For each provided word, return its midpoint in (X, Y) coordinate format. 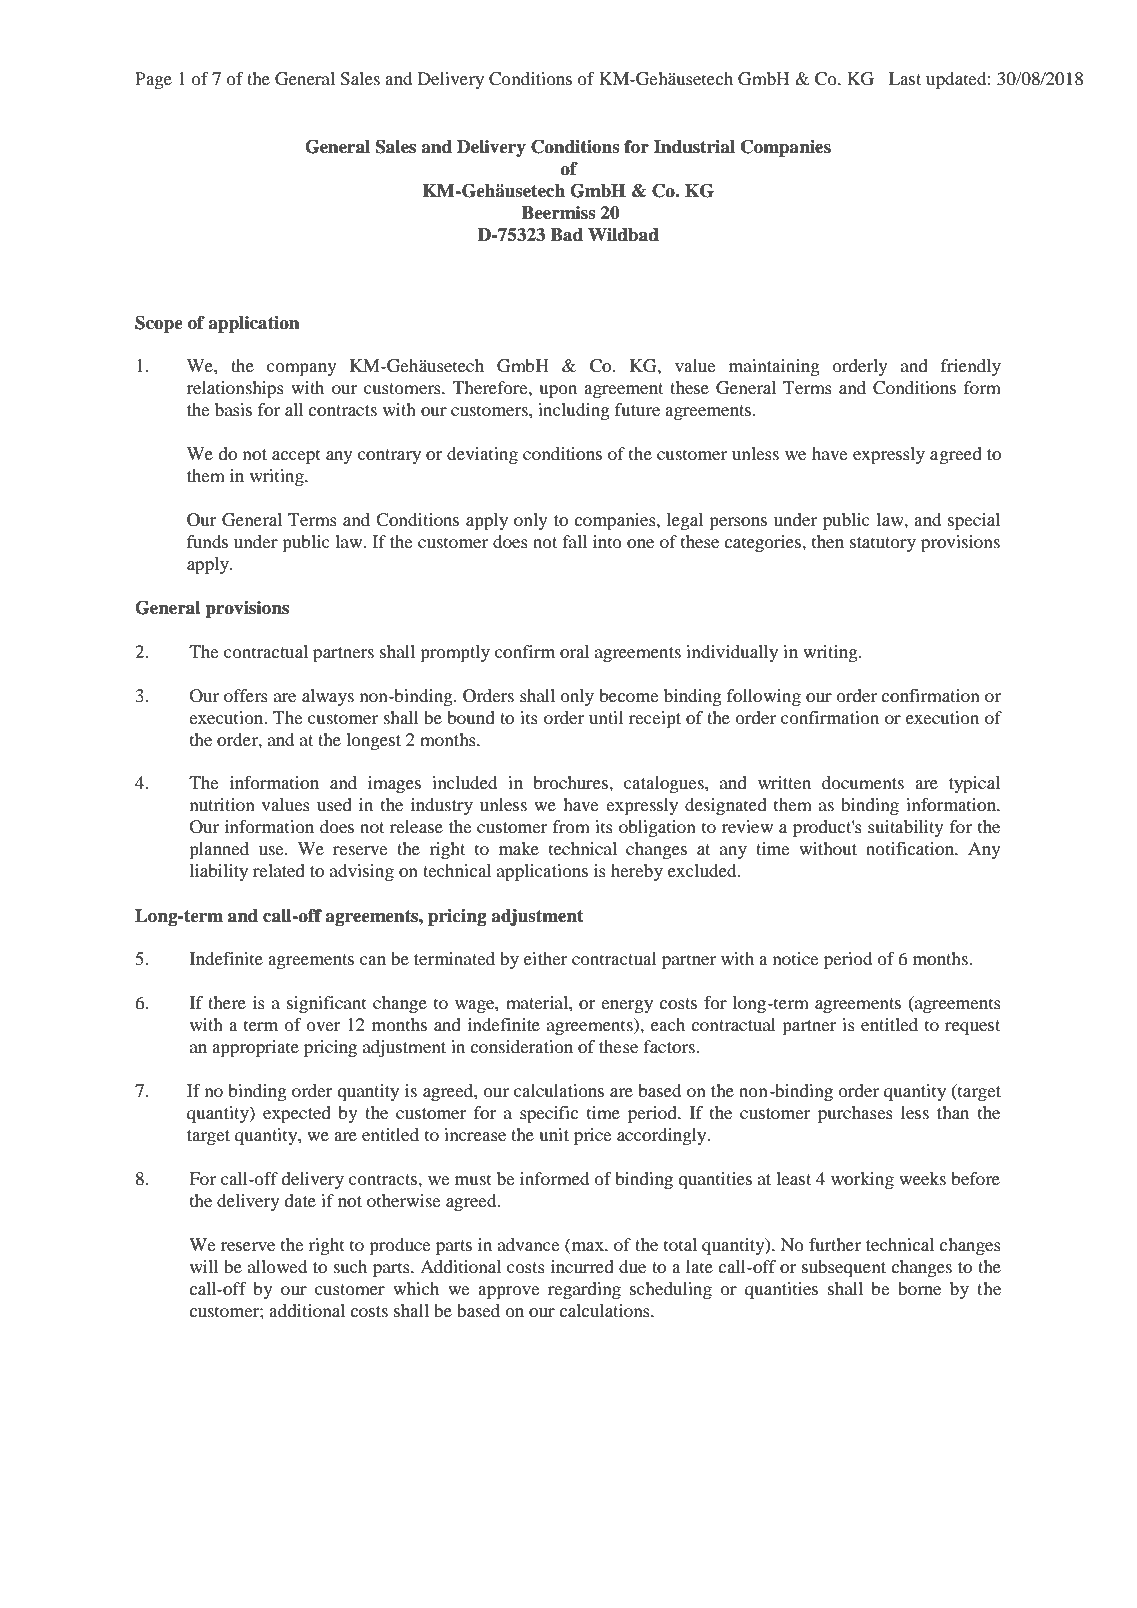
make (519, 848)
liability (219, 872)
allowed (277, 1266)
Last (905, 78)
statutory (883, 544)
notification (911, 848)
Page (153, 80)
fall (574, 541)
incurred (582, 1266)
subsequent (844, 1268)
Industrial (694, 147)
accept (296, 456)
